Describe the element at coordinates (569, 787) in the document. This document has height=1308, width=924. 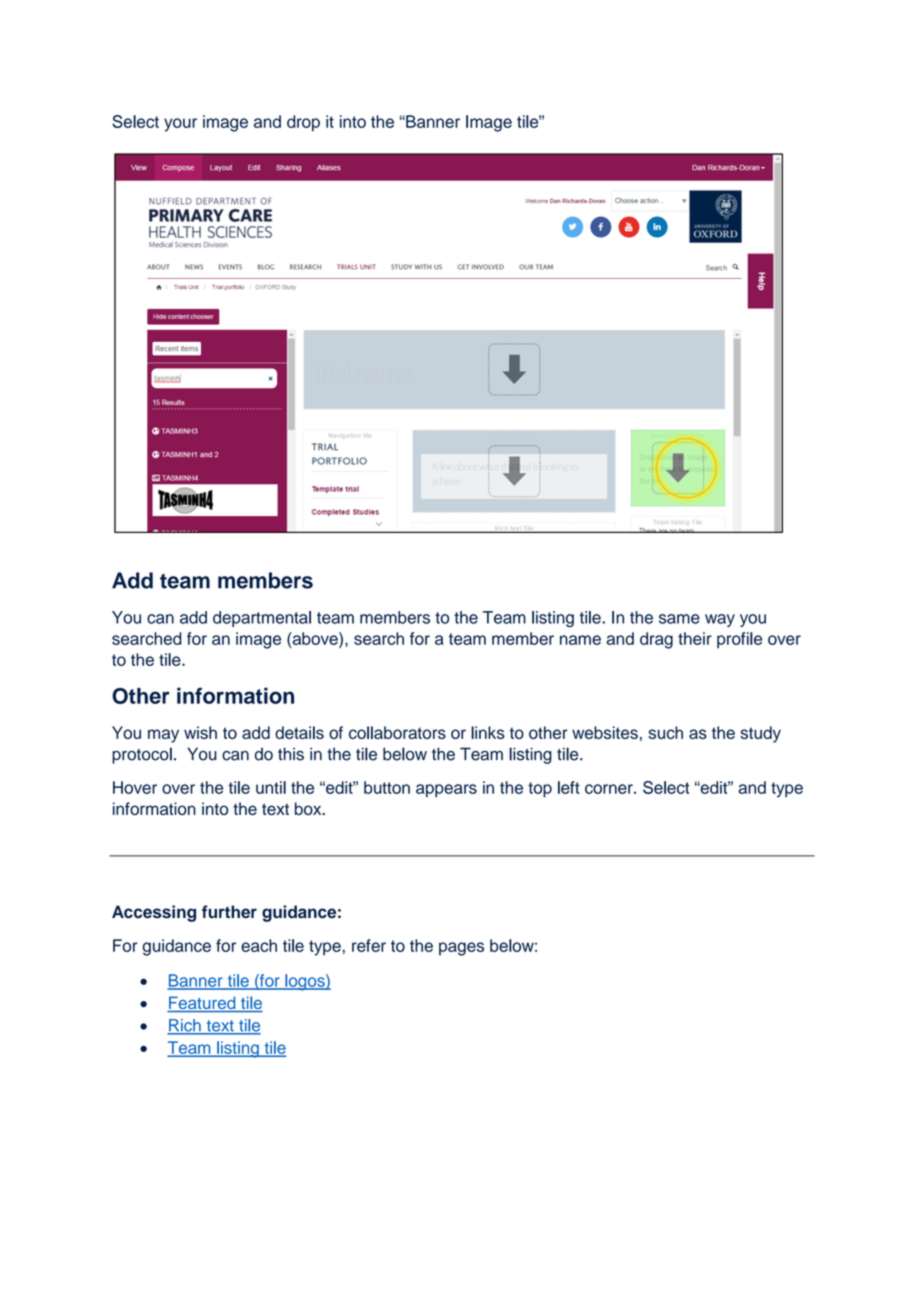
I see `left` at that location.
